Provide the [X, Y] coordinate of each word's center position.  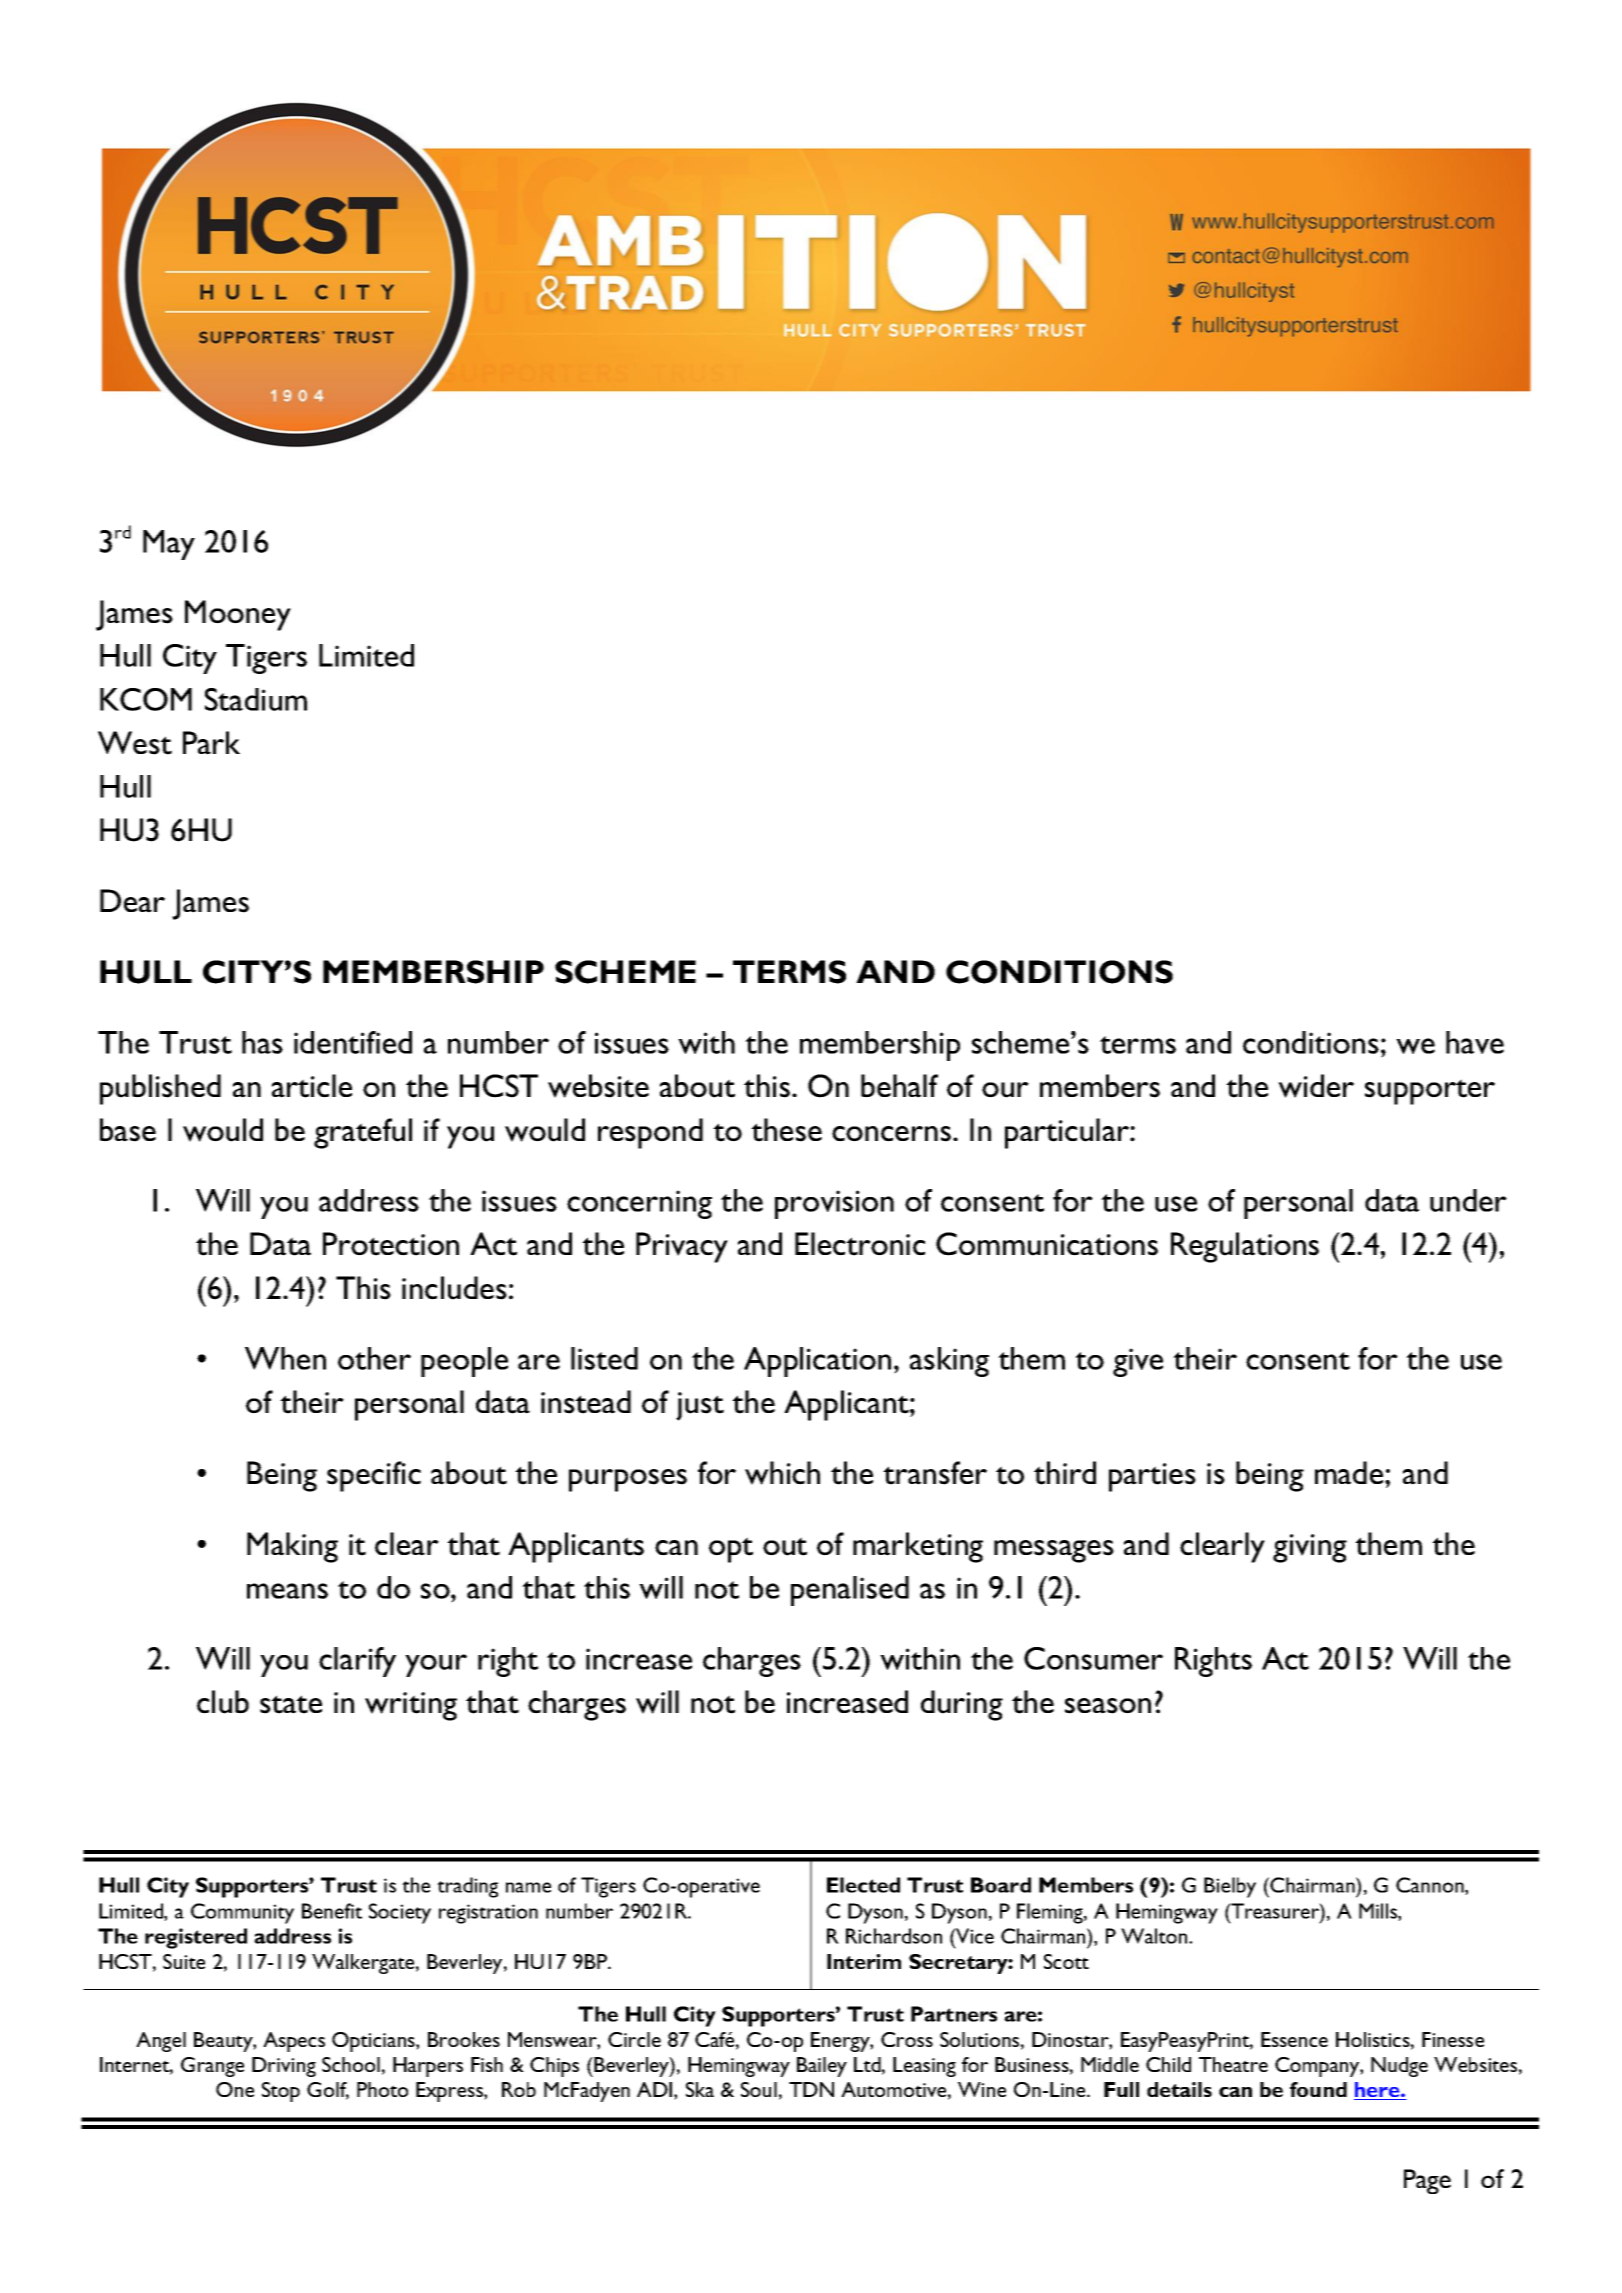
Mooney [238, 615]
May [169, 545]
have [1475, 1042]
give [1138, 1362]
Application [817, 1362]
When [285, 1358]
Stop [281, 2092]
